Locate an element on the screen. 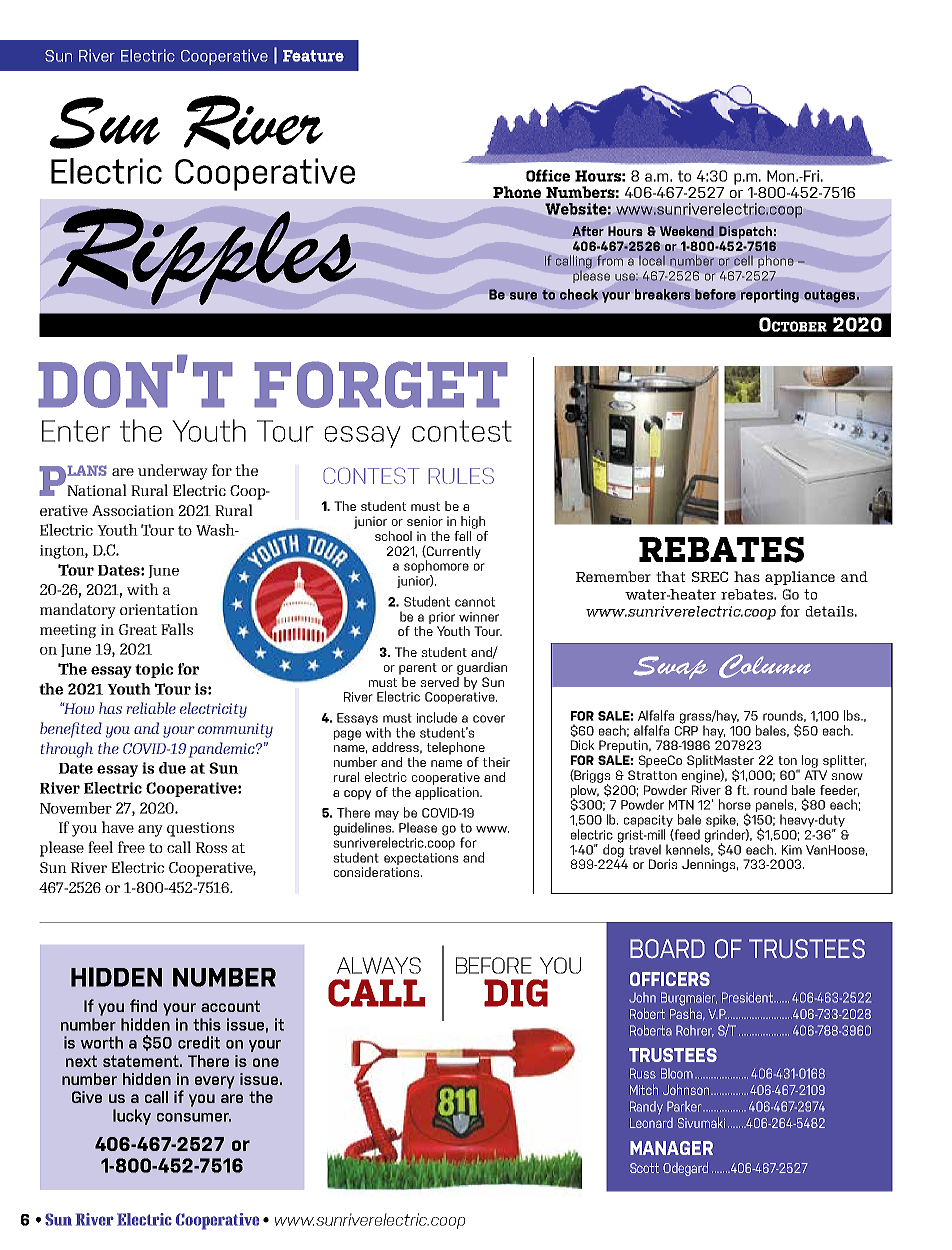 This screenshot has width=952, height=1250. prior is located at coordinates (442, 618).
